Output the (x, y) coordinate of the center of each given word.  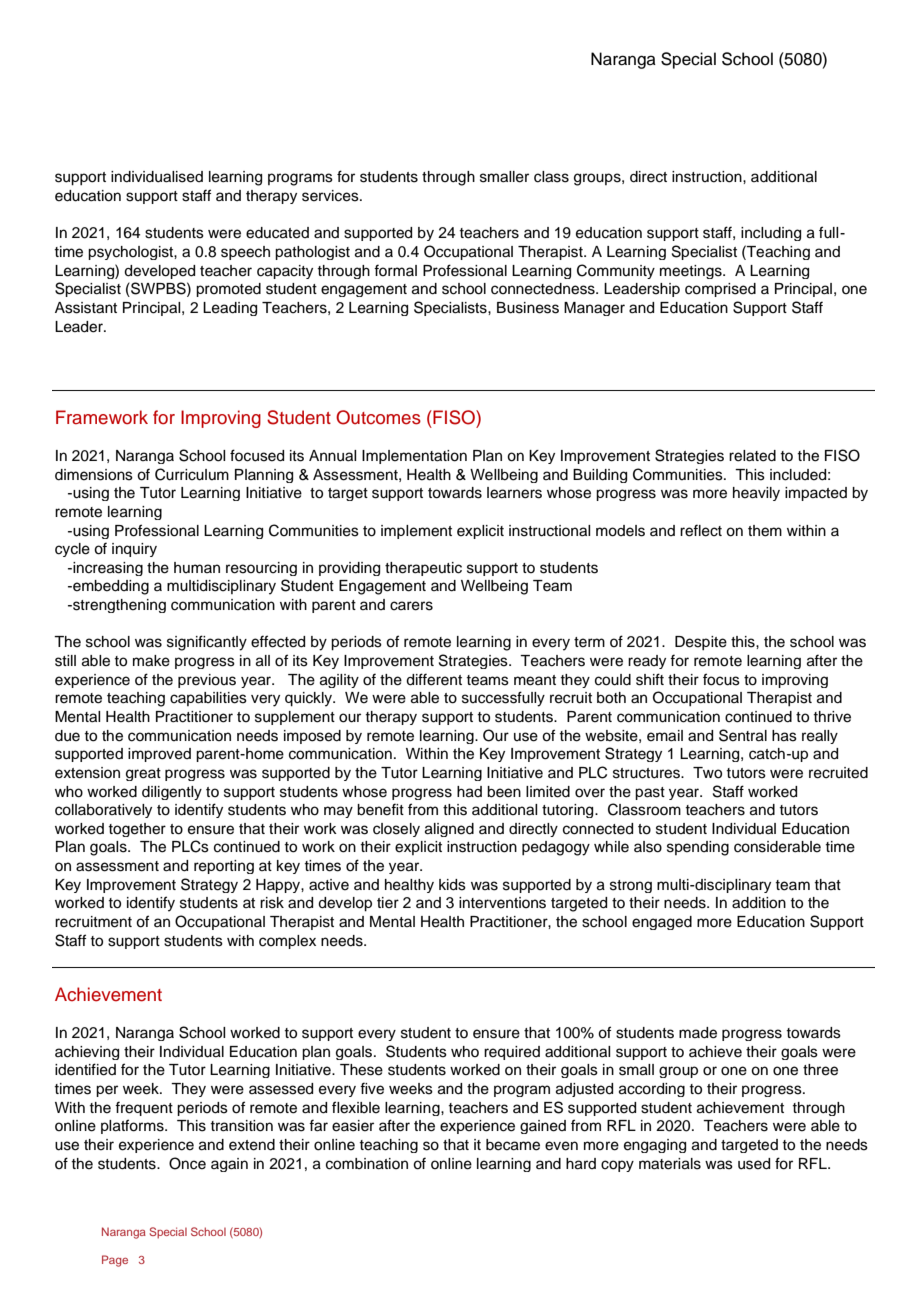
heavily (756, 494)
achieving (87, 1053)
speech (245, 253)
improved (159, 755)
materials (670, 1164)
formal (395, 270)
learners (514, 493)
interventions (502, 903)
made (698, 1033)
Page (115, 1261)
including (771, 234)
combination (367, 1164)
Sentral (743, 735)
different (434, 679)
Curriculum (192, 474)
